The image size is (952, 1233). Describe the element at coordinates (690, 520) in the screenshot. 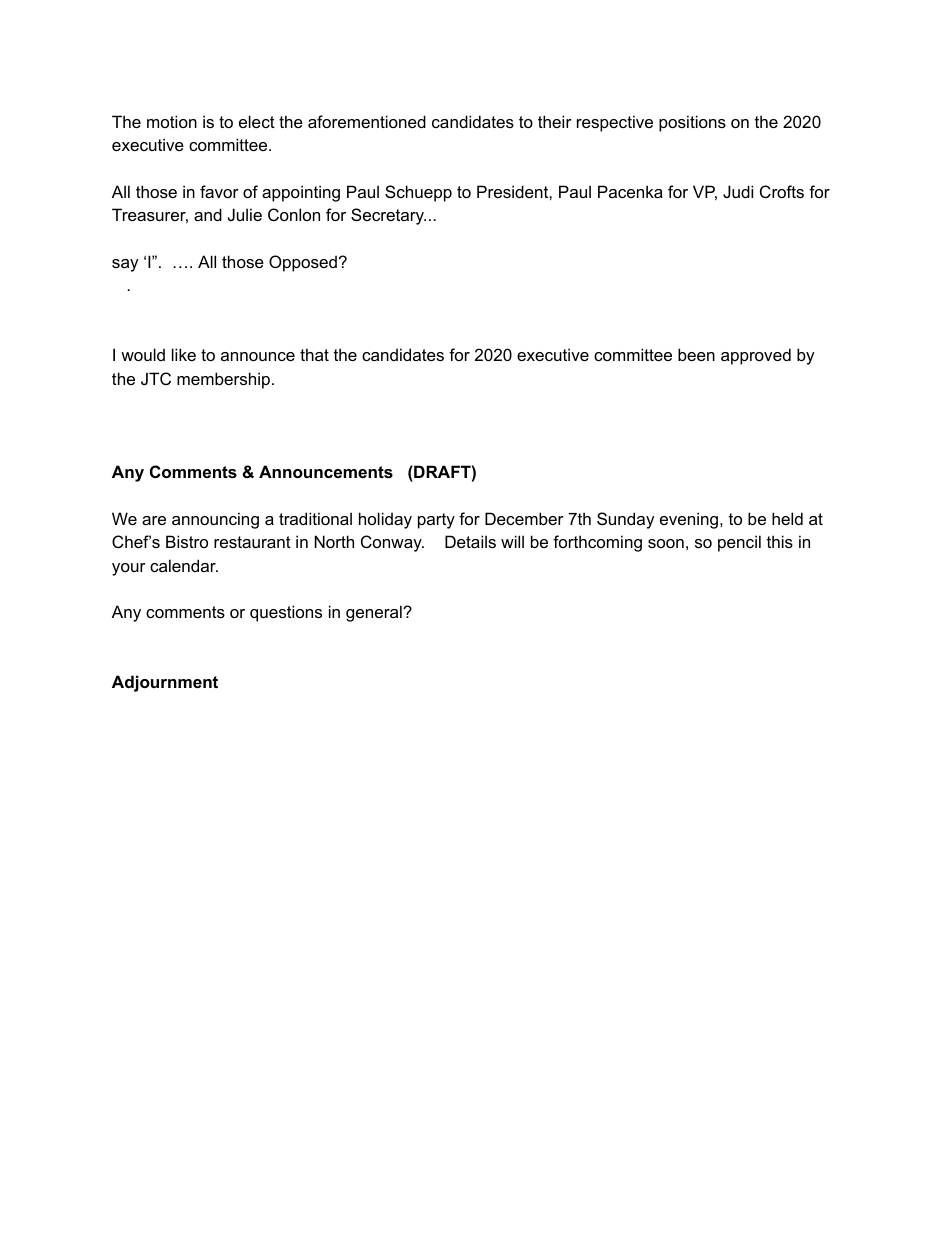

I see `evening` at that location.
